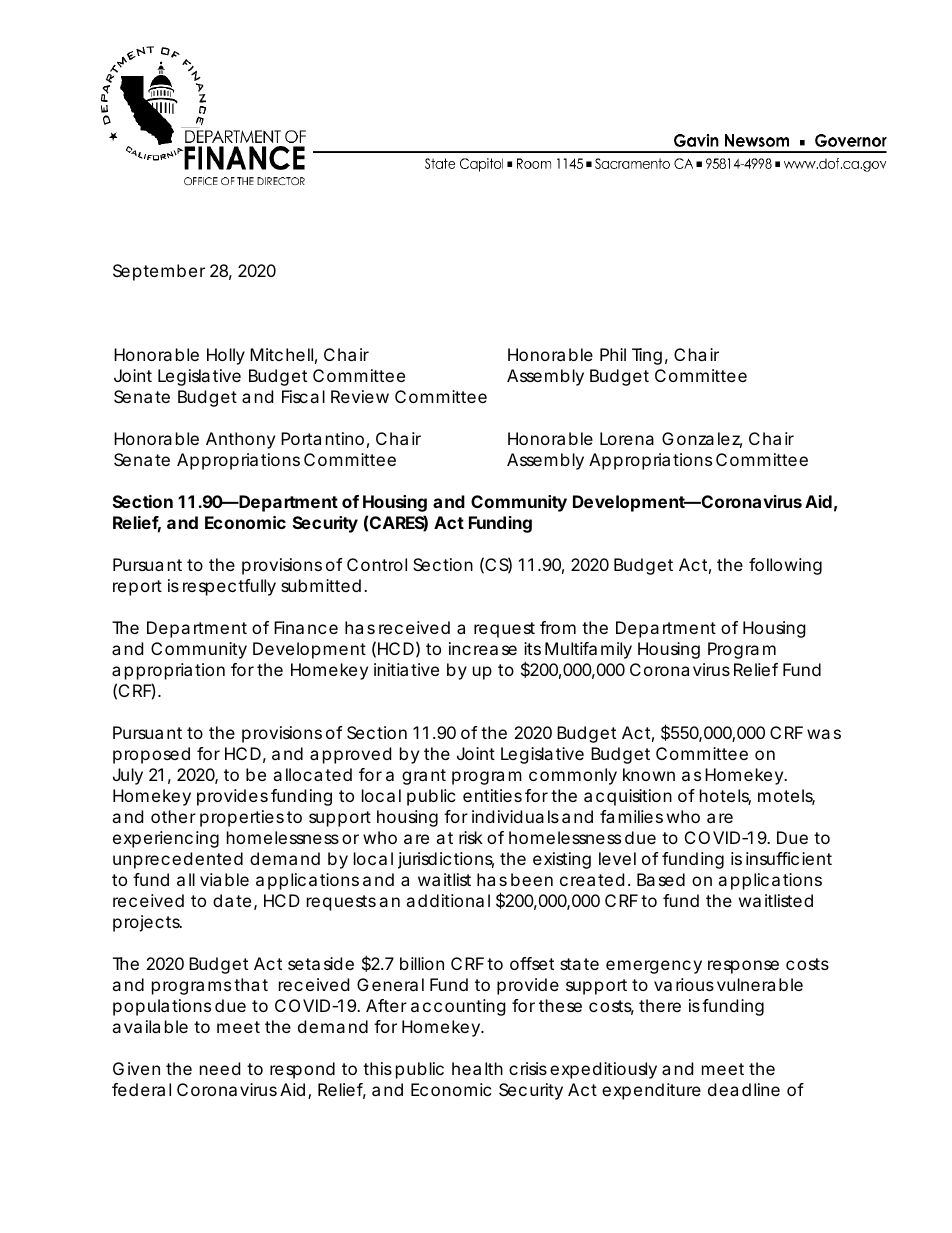 Image resolution: width=952 pixels, height=1233 pixels. I want to click on Lorena, so click(627, 438).
